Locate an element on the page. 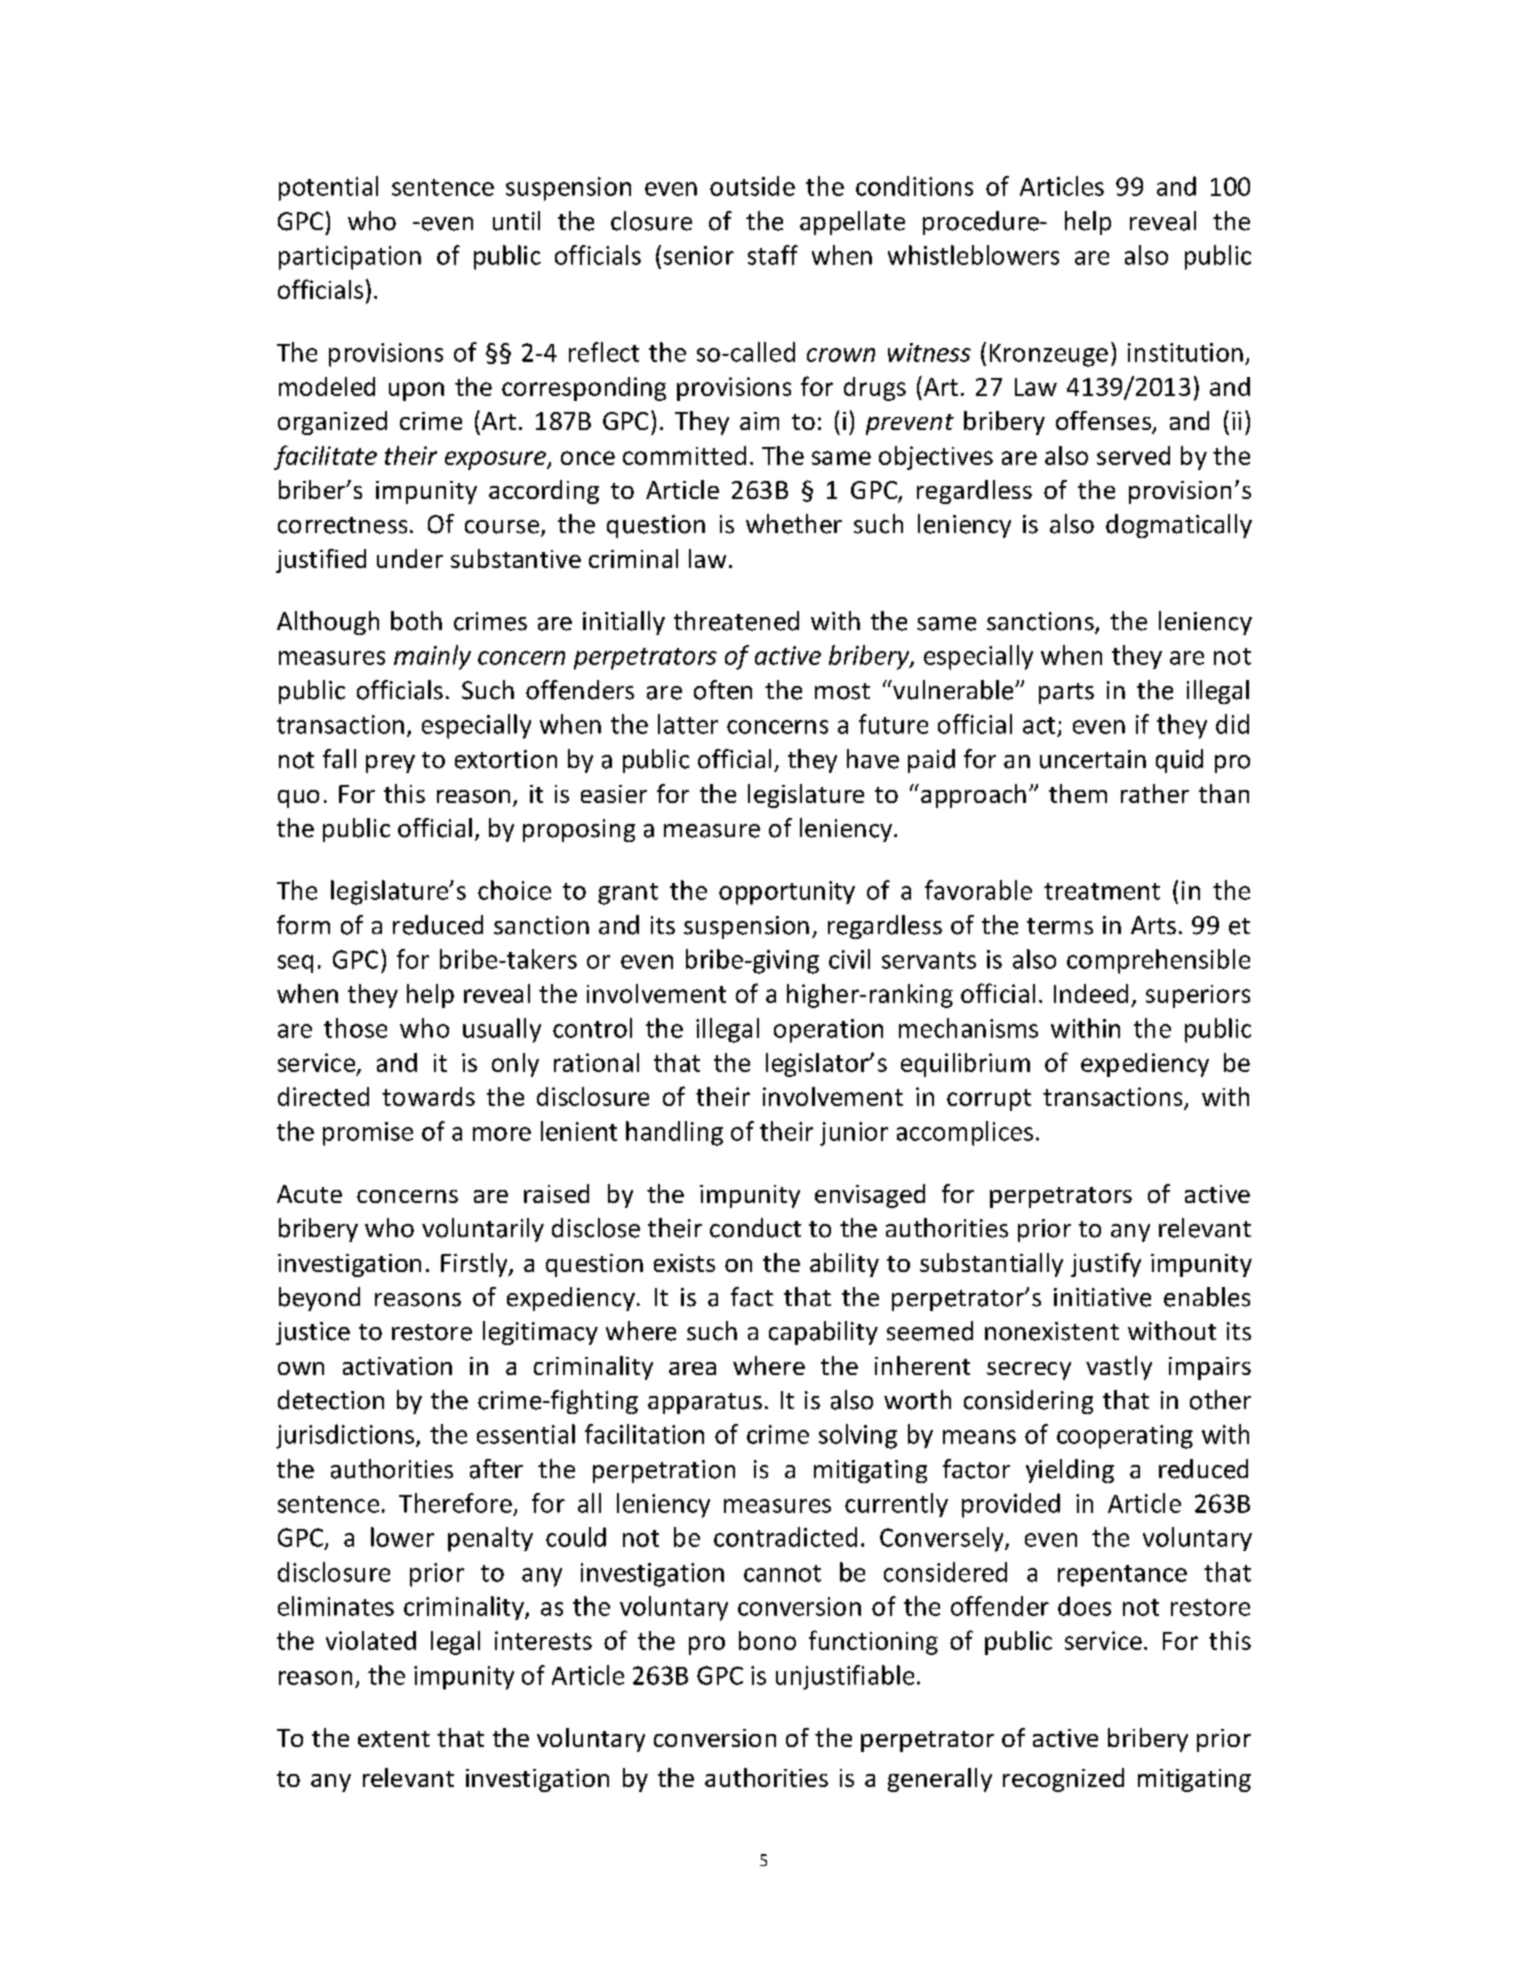 This image has height=1979, width=1529. unjustifiable is located at coordinates (845, 1677).
